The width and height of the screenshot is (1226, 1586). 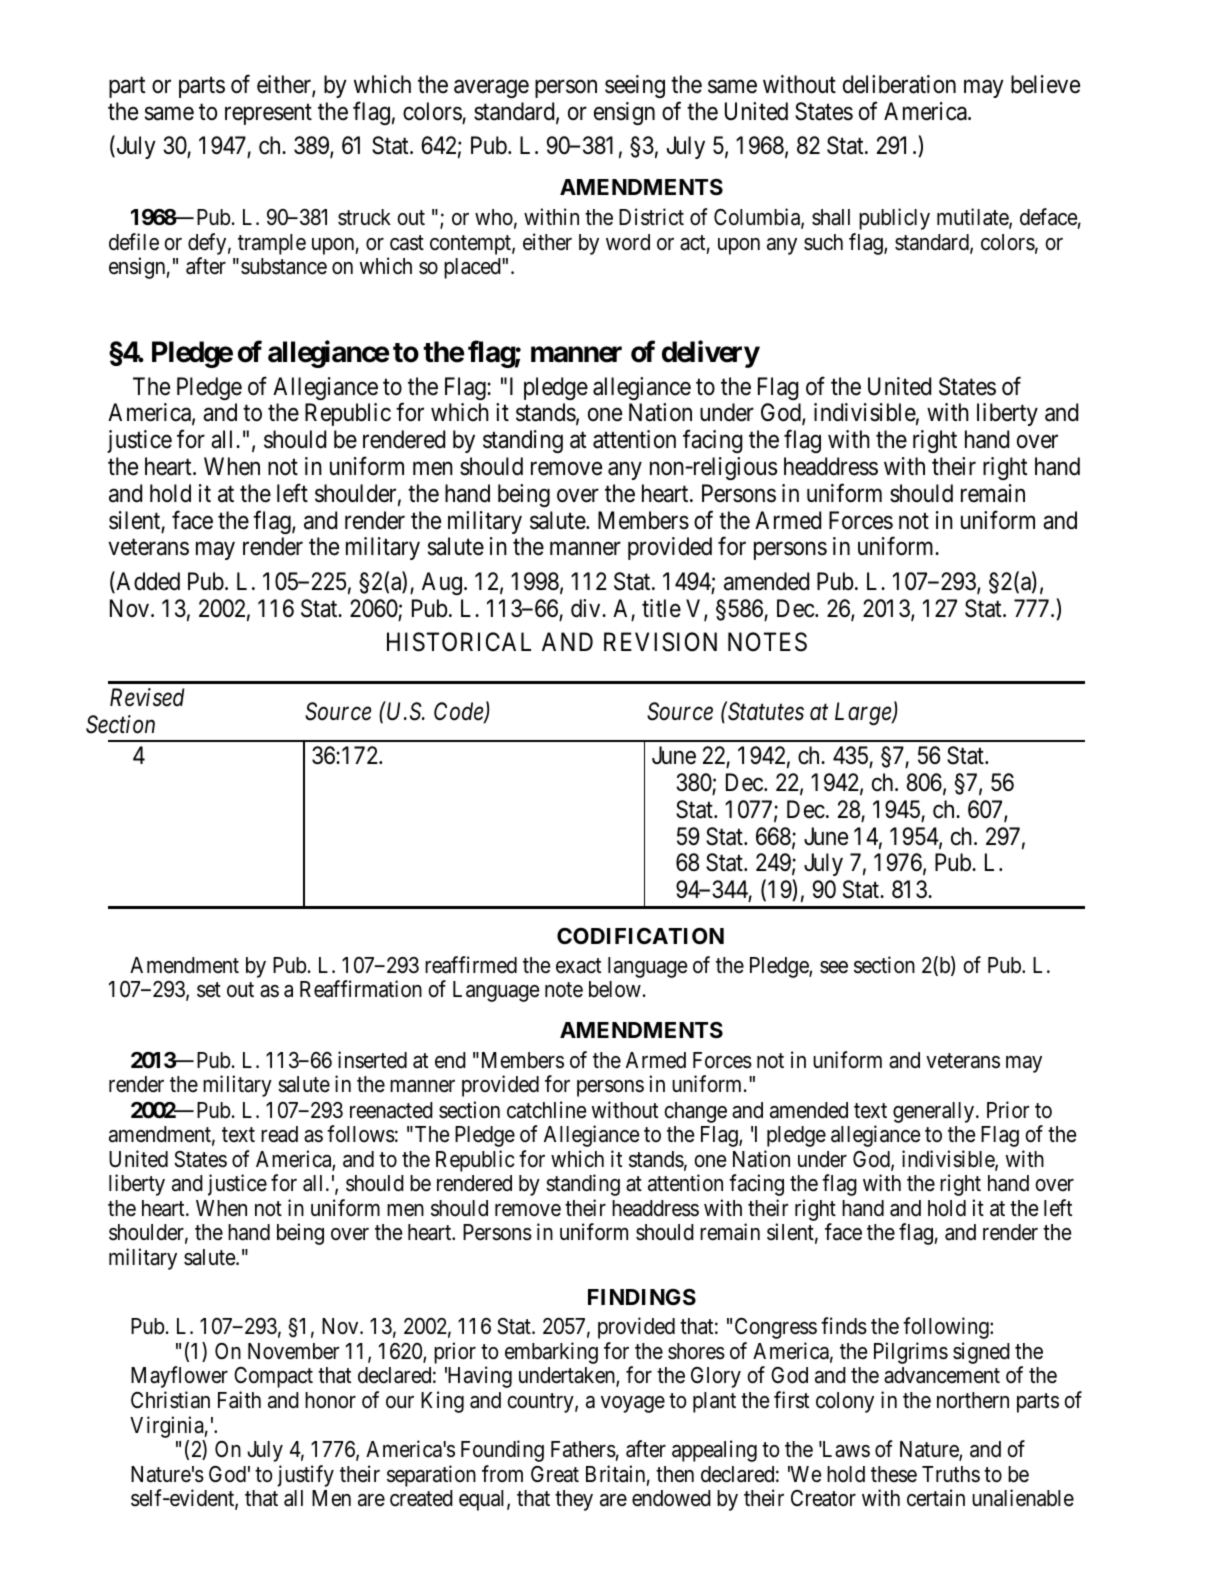 I want to click on Fathers, so click(x=583, y=1449).
